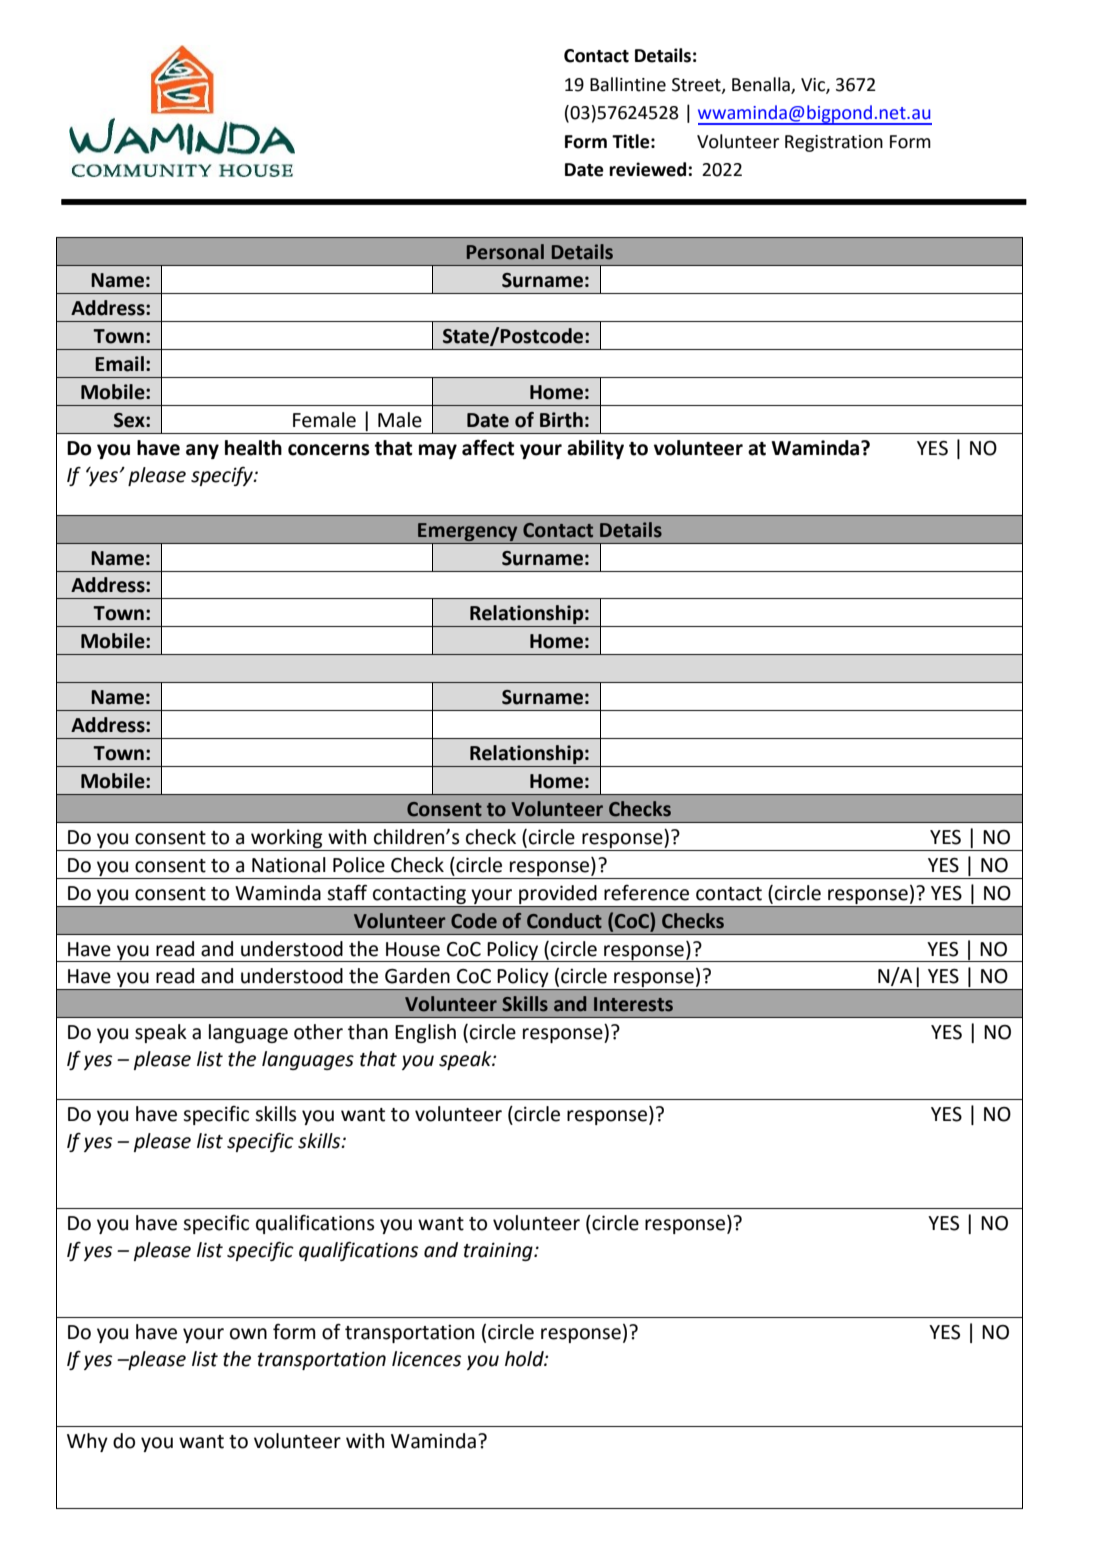 Image resolution: width=1097 pixels, height=1552 pixels. Describe the element at coordinates (438, 451) in the page. I see `may` at that location.
